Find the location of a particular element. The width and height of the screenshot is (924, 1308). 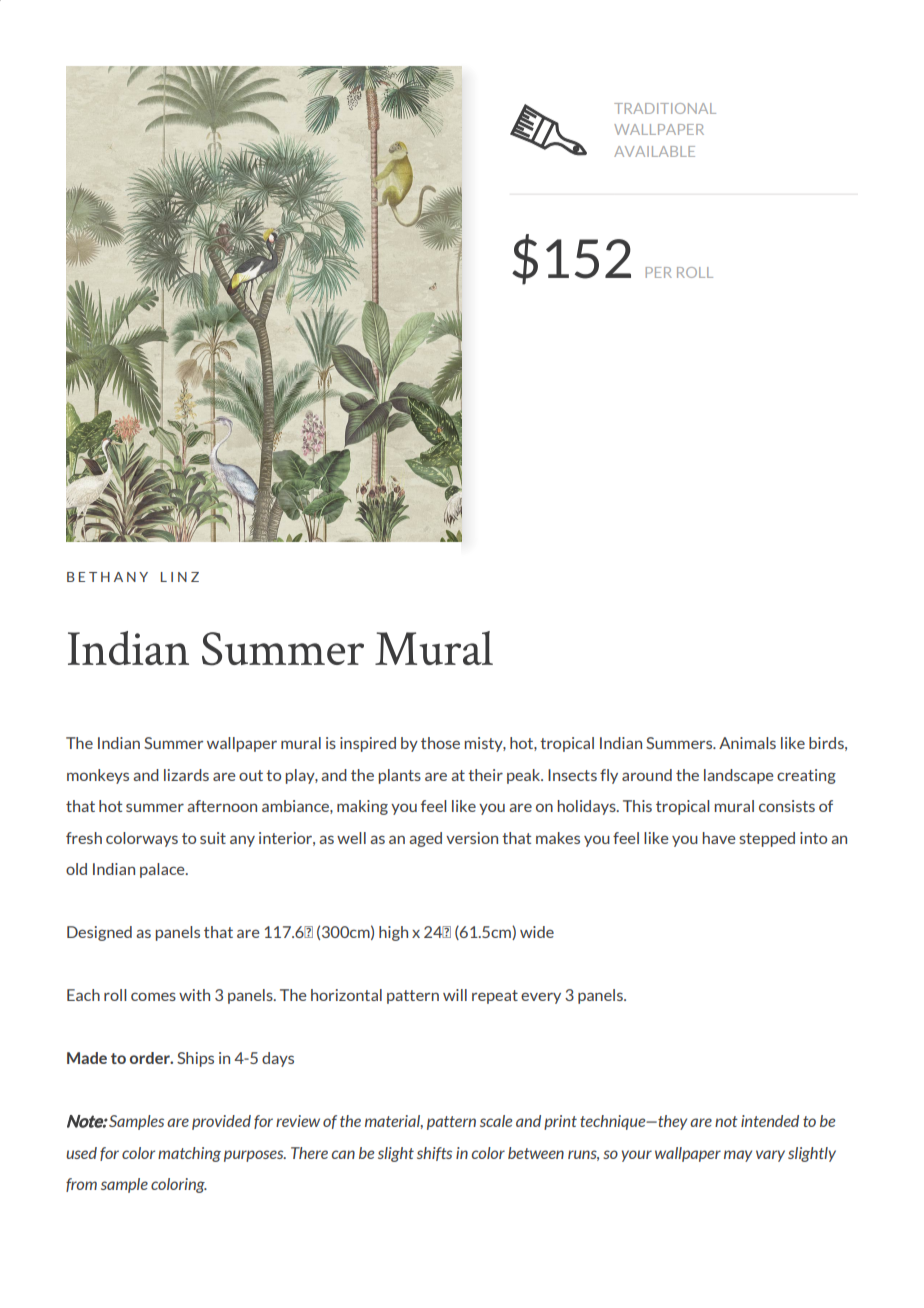

palace is located at coordinates (163, 870).
